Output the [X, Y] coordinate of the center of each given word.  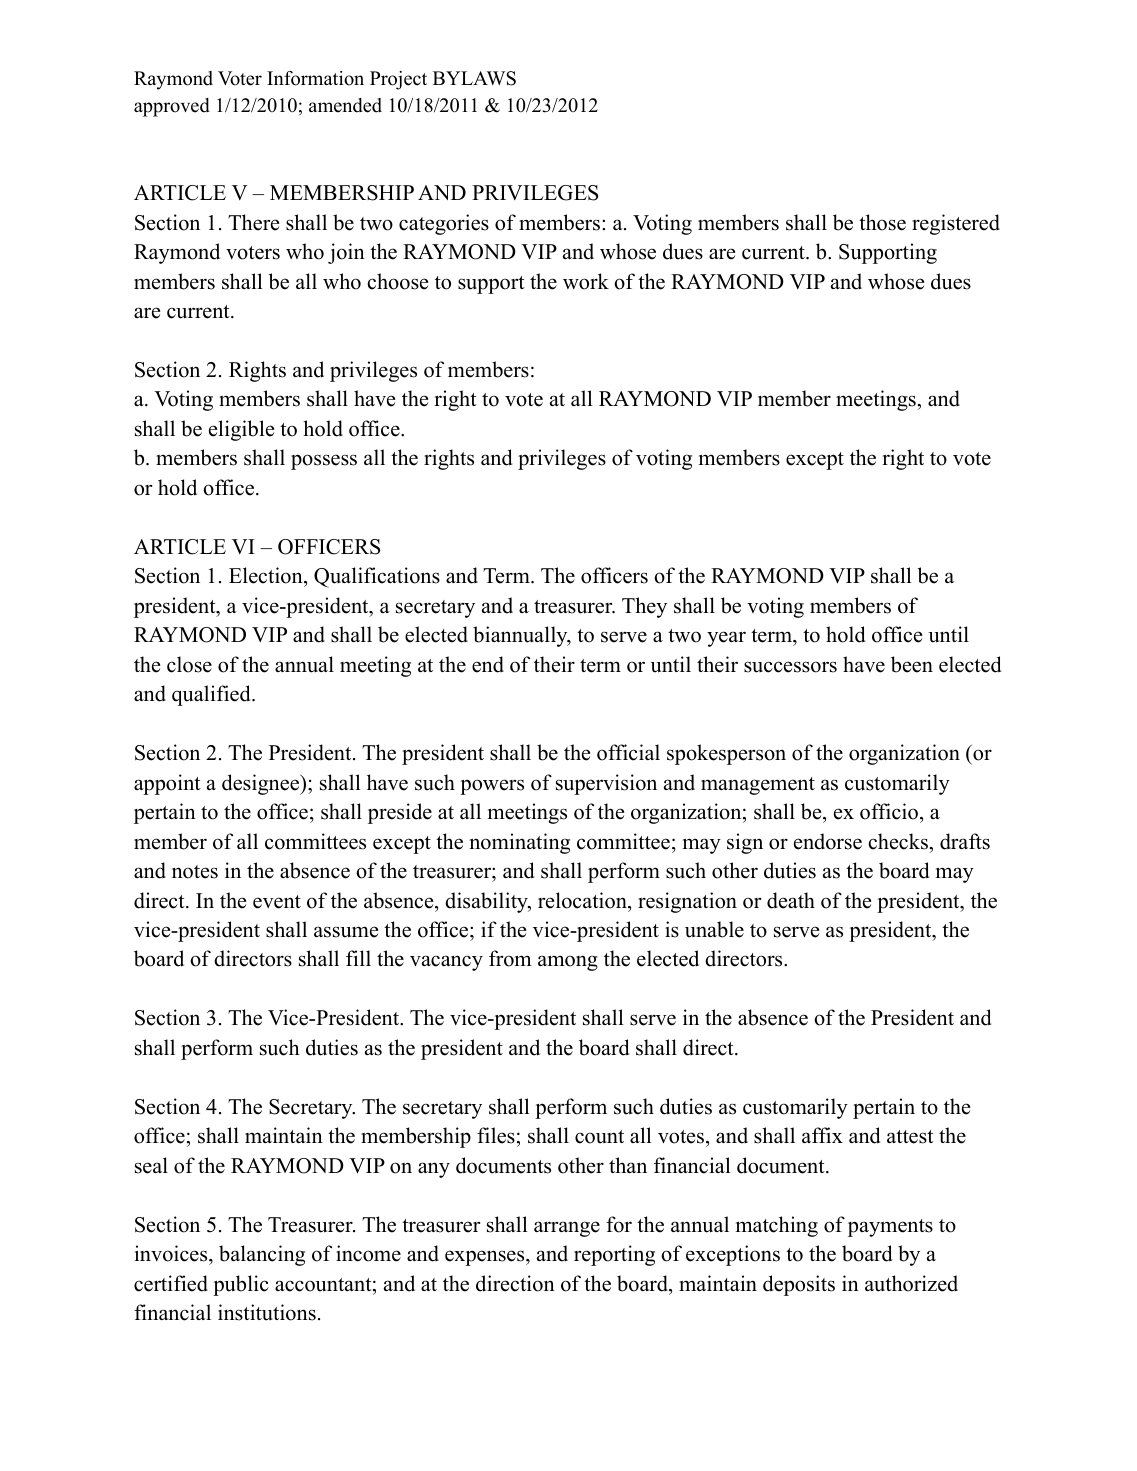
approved [172, 107]
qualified [212, 695]
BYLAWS [474, 78]
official [628, 752]
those [882, 222]
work [586, 281]
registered [956, 224]
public [241, 1285]
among [568, 963]
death [791, 900]
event [277, 902]
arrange [567, 1229]
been [912, 664]
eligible [241, 430]
